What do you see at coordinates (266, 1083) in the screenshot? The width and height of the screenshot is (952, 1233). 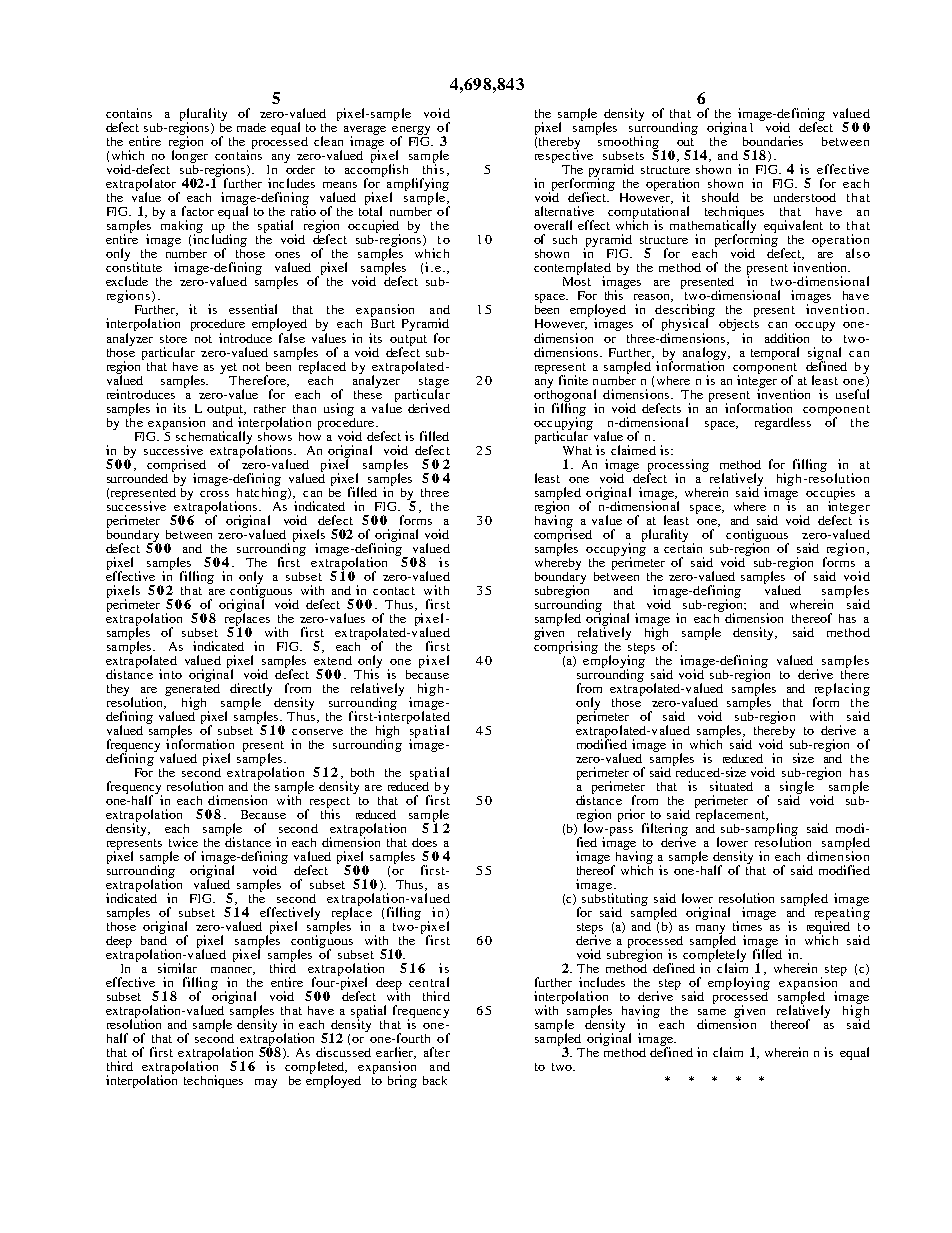 I see `may` at bounding box center [266, 1083].
